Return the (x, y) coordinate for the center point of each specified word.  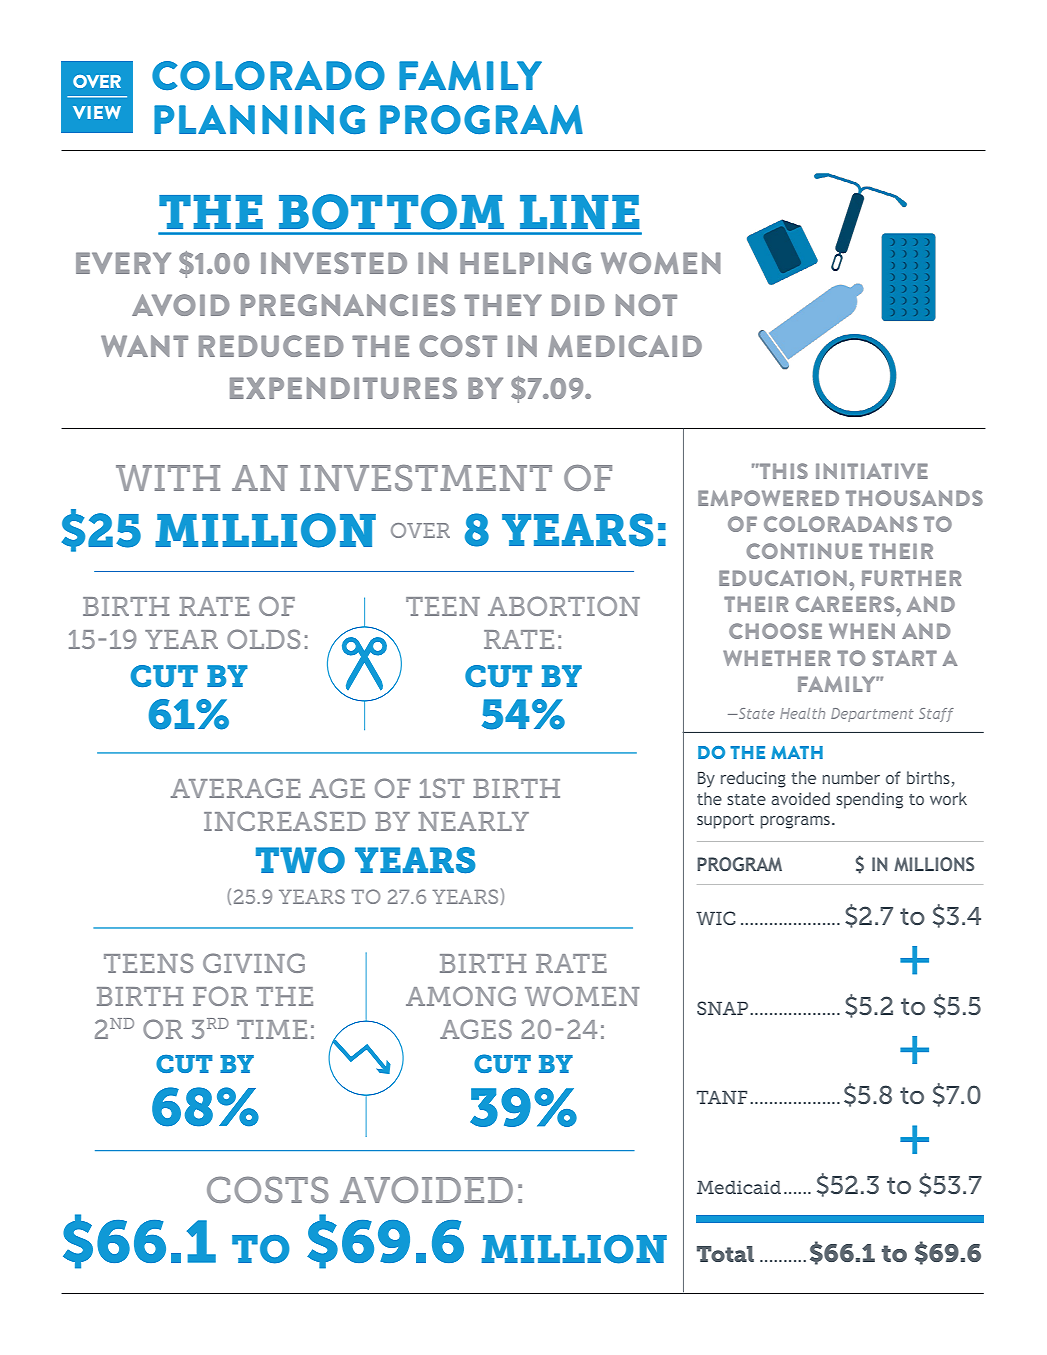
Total (725, 1254)
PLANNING (259, 120)
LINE (579, 212)
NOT (646, 305)
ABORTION (564, 606)
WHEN (862, 631)
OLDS (263, 639)
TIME (272, 1029)
